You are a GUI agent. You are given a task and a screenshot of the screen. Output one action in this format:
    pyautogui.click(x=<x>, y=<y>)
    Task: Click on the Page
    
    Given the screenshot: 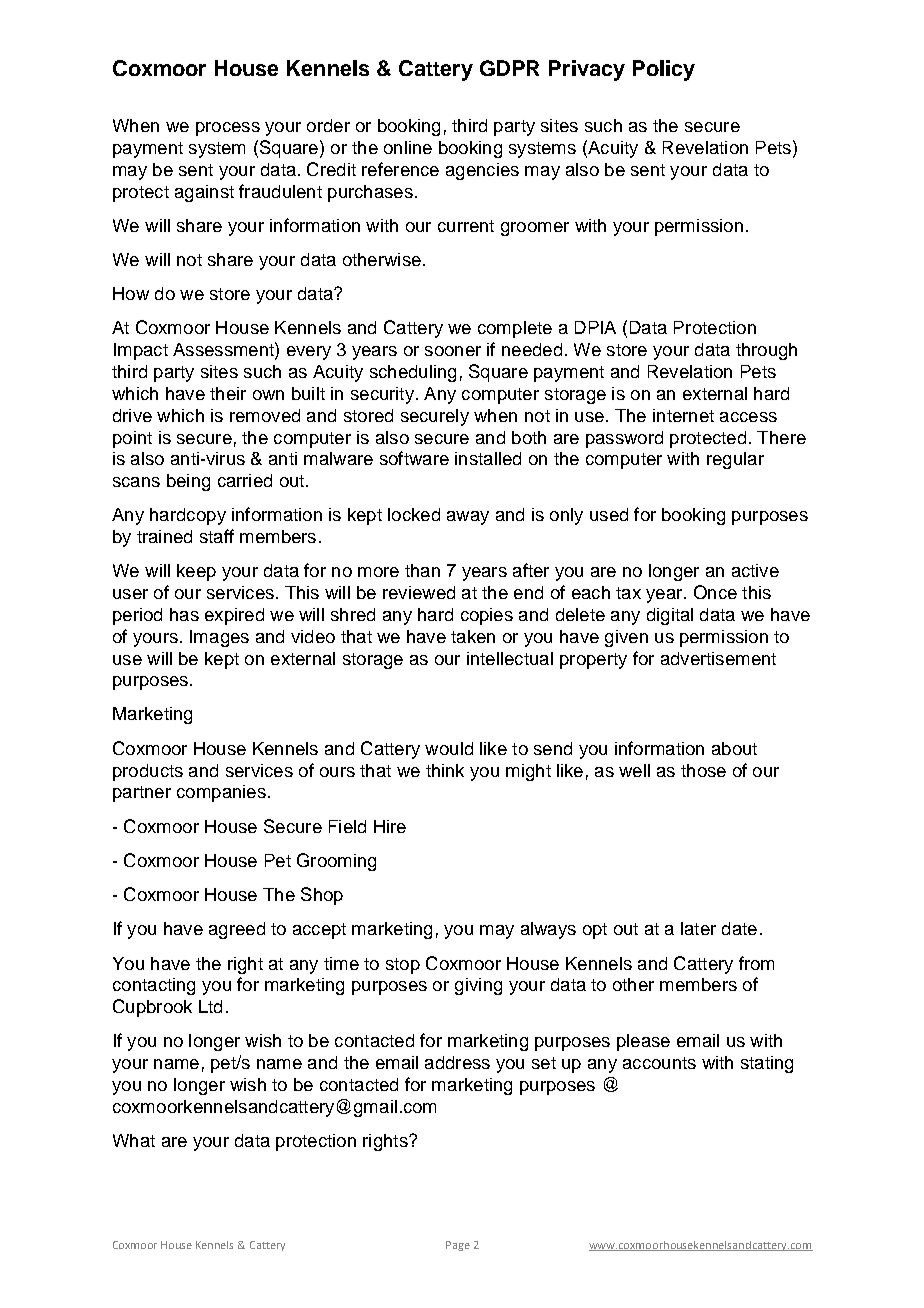 What is the action you would take?
    pyautogui.click(x=458, y=1246)
